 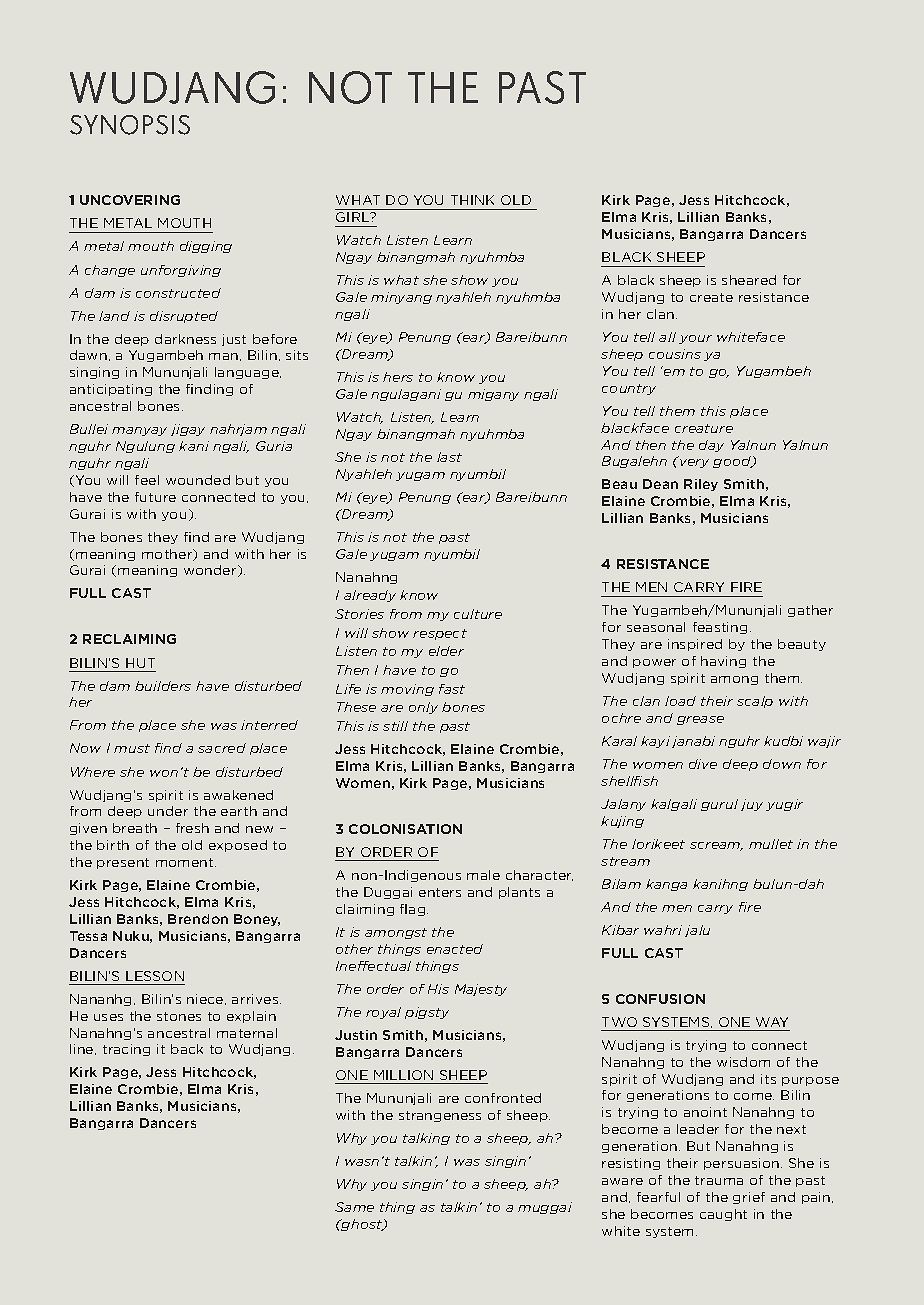 What do you see at coordinates (666, 885) in the screenshot?
I see `kanga` at bounding box center [666, 885].
